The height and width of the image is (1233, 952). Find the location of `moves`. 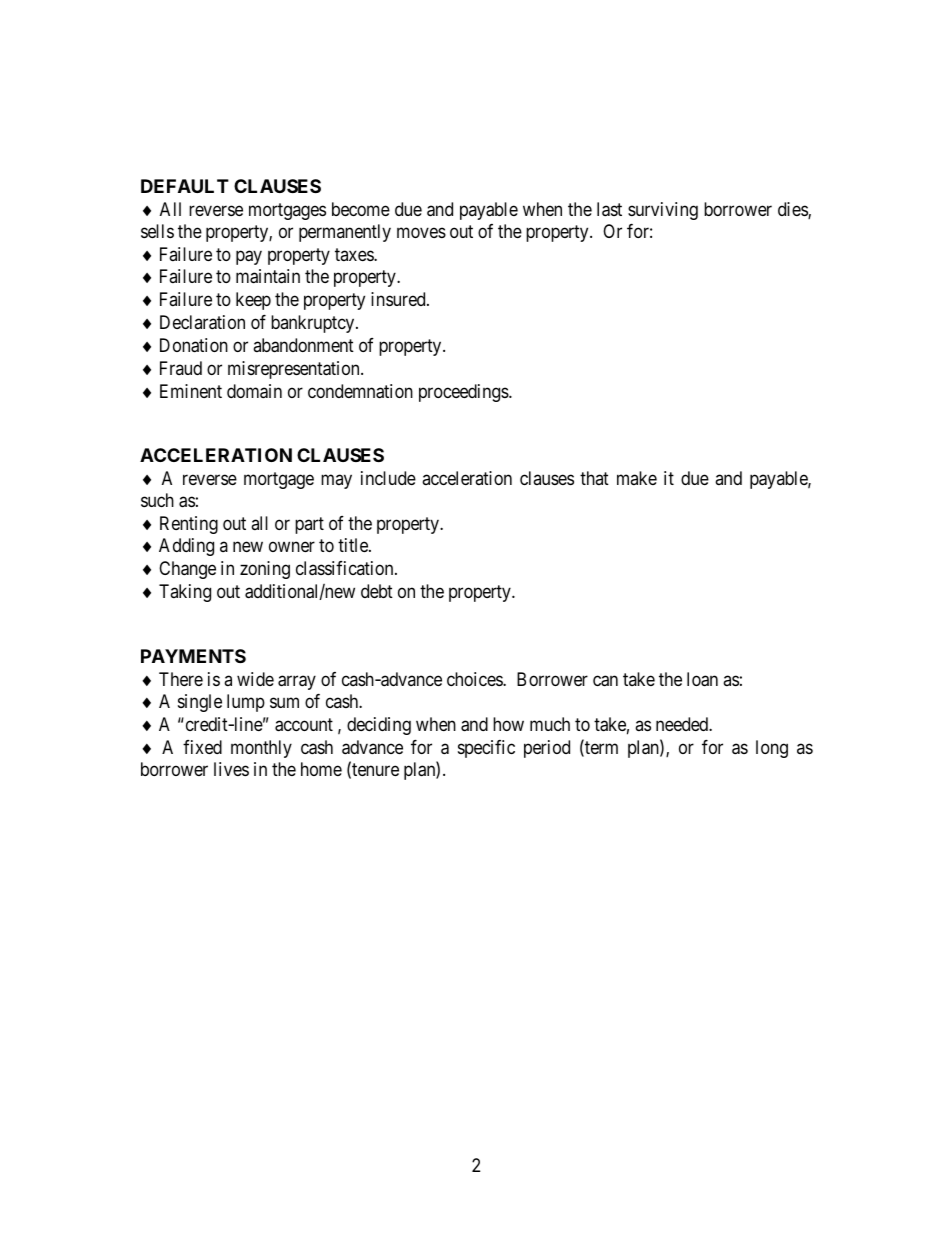

moves is located at coordinates (421, 232).
